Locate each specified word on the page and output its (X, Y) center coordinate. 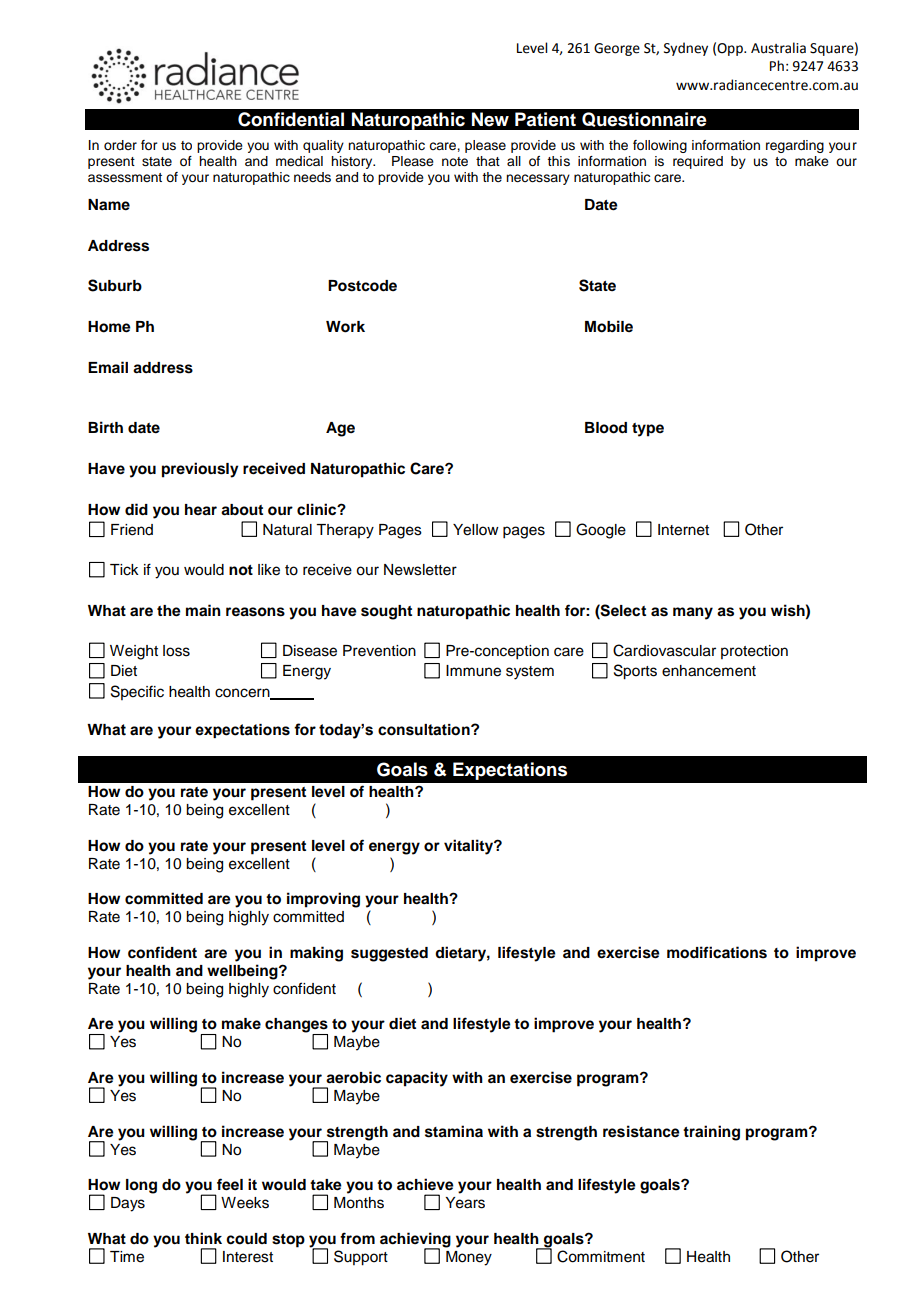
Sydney (686, 49)
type (648, 430)
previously (200, 470)
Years (465, 1203)
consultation (425, 730)
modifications (717, 952)
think (203, 1238)
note (455, 162)
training (711, 1133)
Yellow (476, 530)
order (120, 145)
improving (323, 900)
